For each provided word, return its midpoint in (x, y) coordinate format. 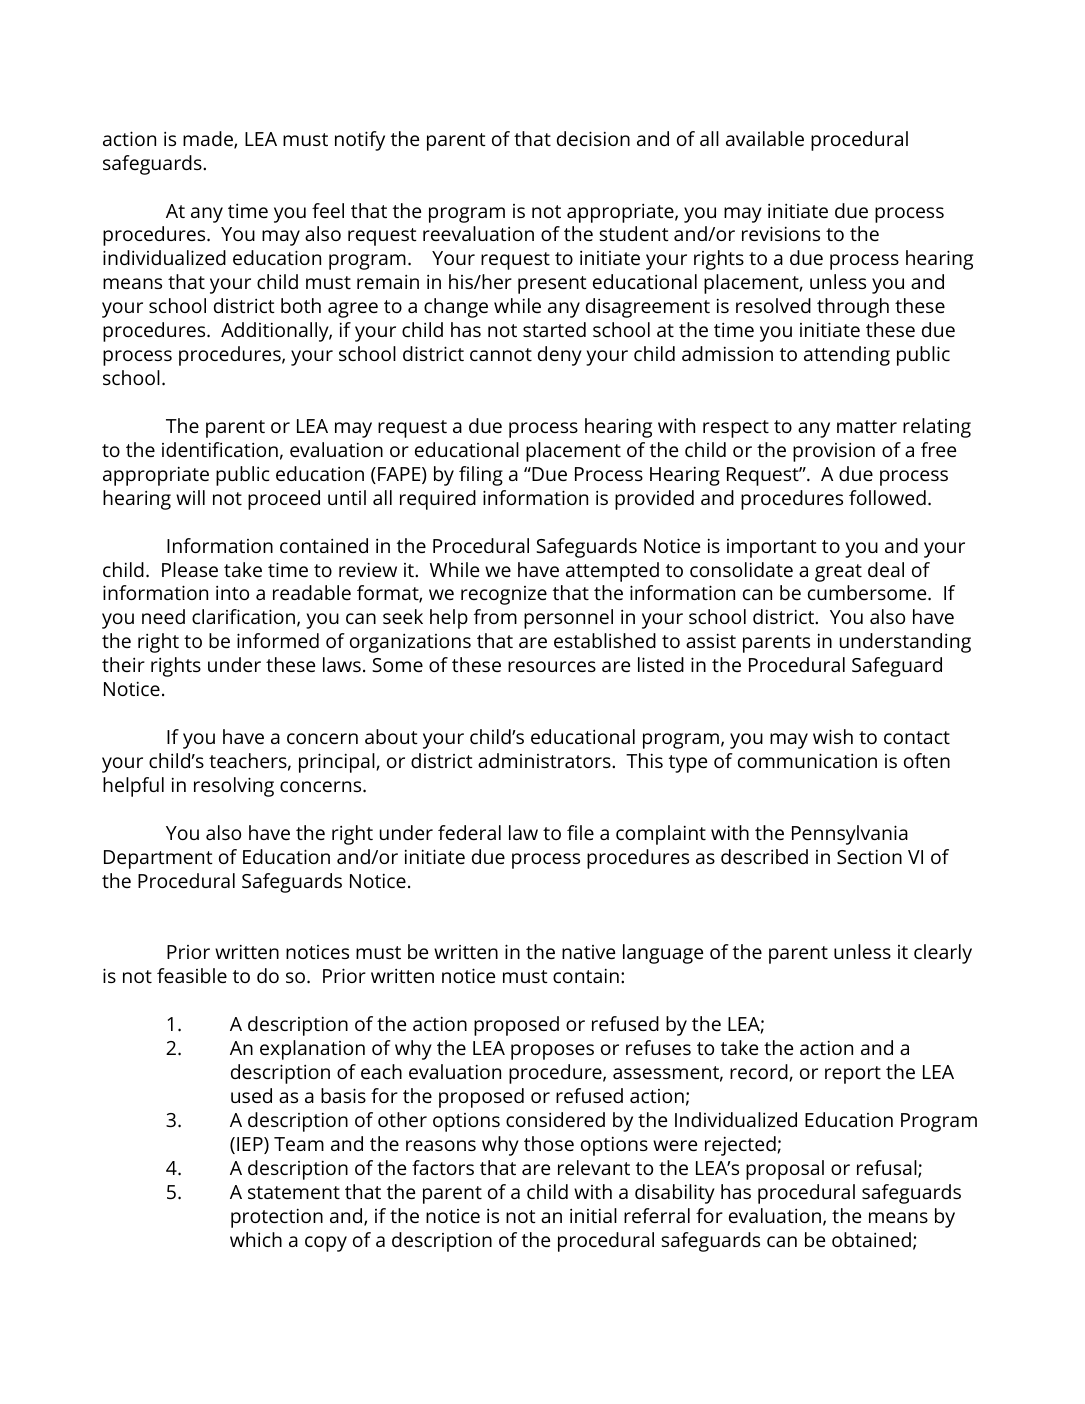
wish (833, 736)
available (765, 138)
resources (552, 666)
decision (593, 138)
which (256, 1239)
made (209, 140)
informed (278, 640)
